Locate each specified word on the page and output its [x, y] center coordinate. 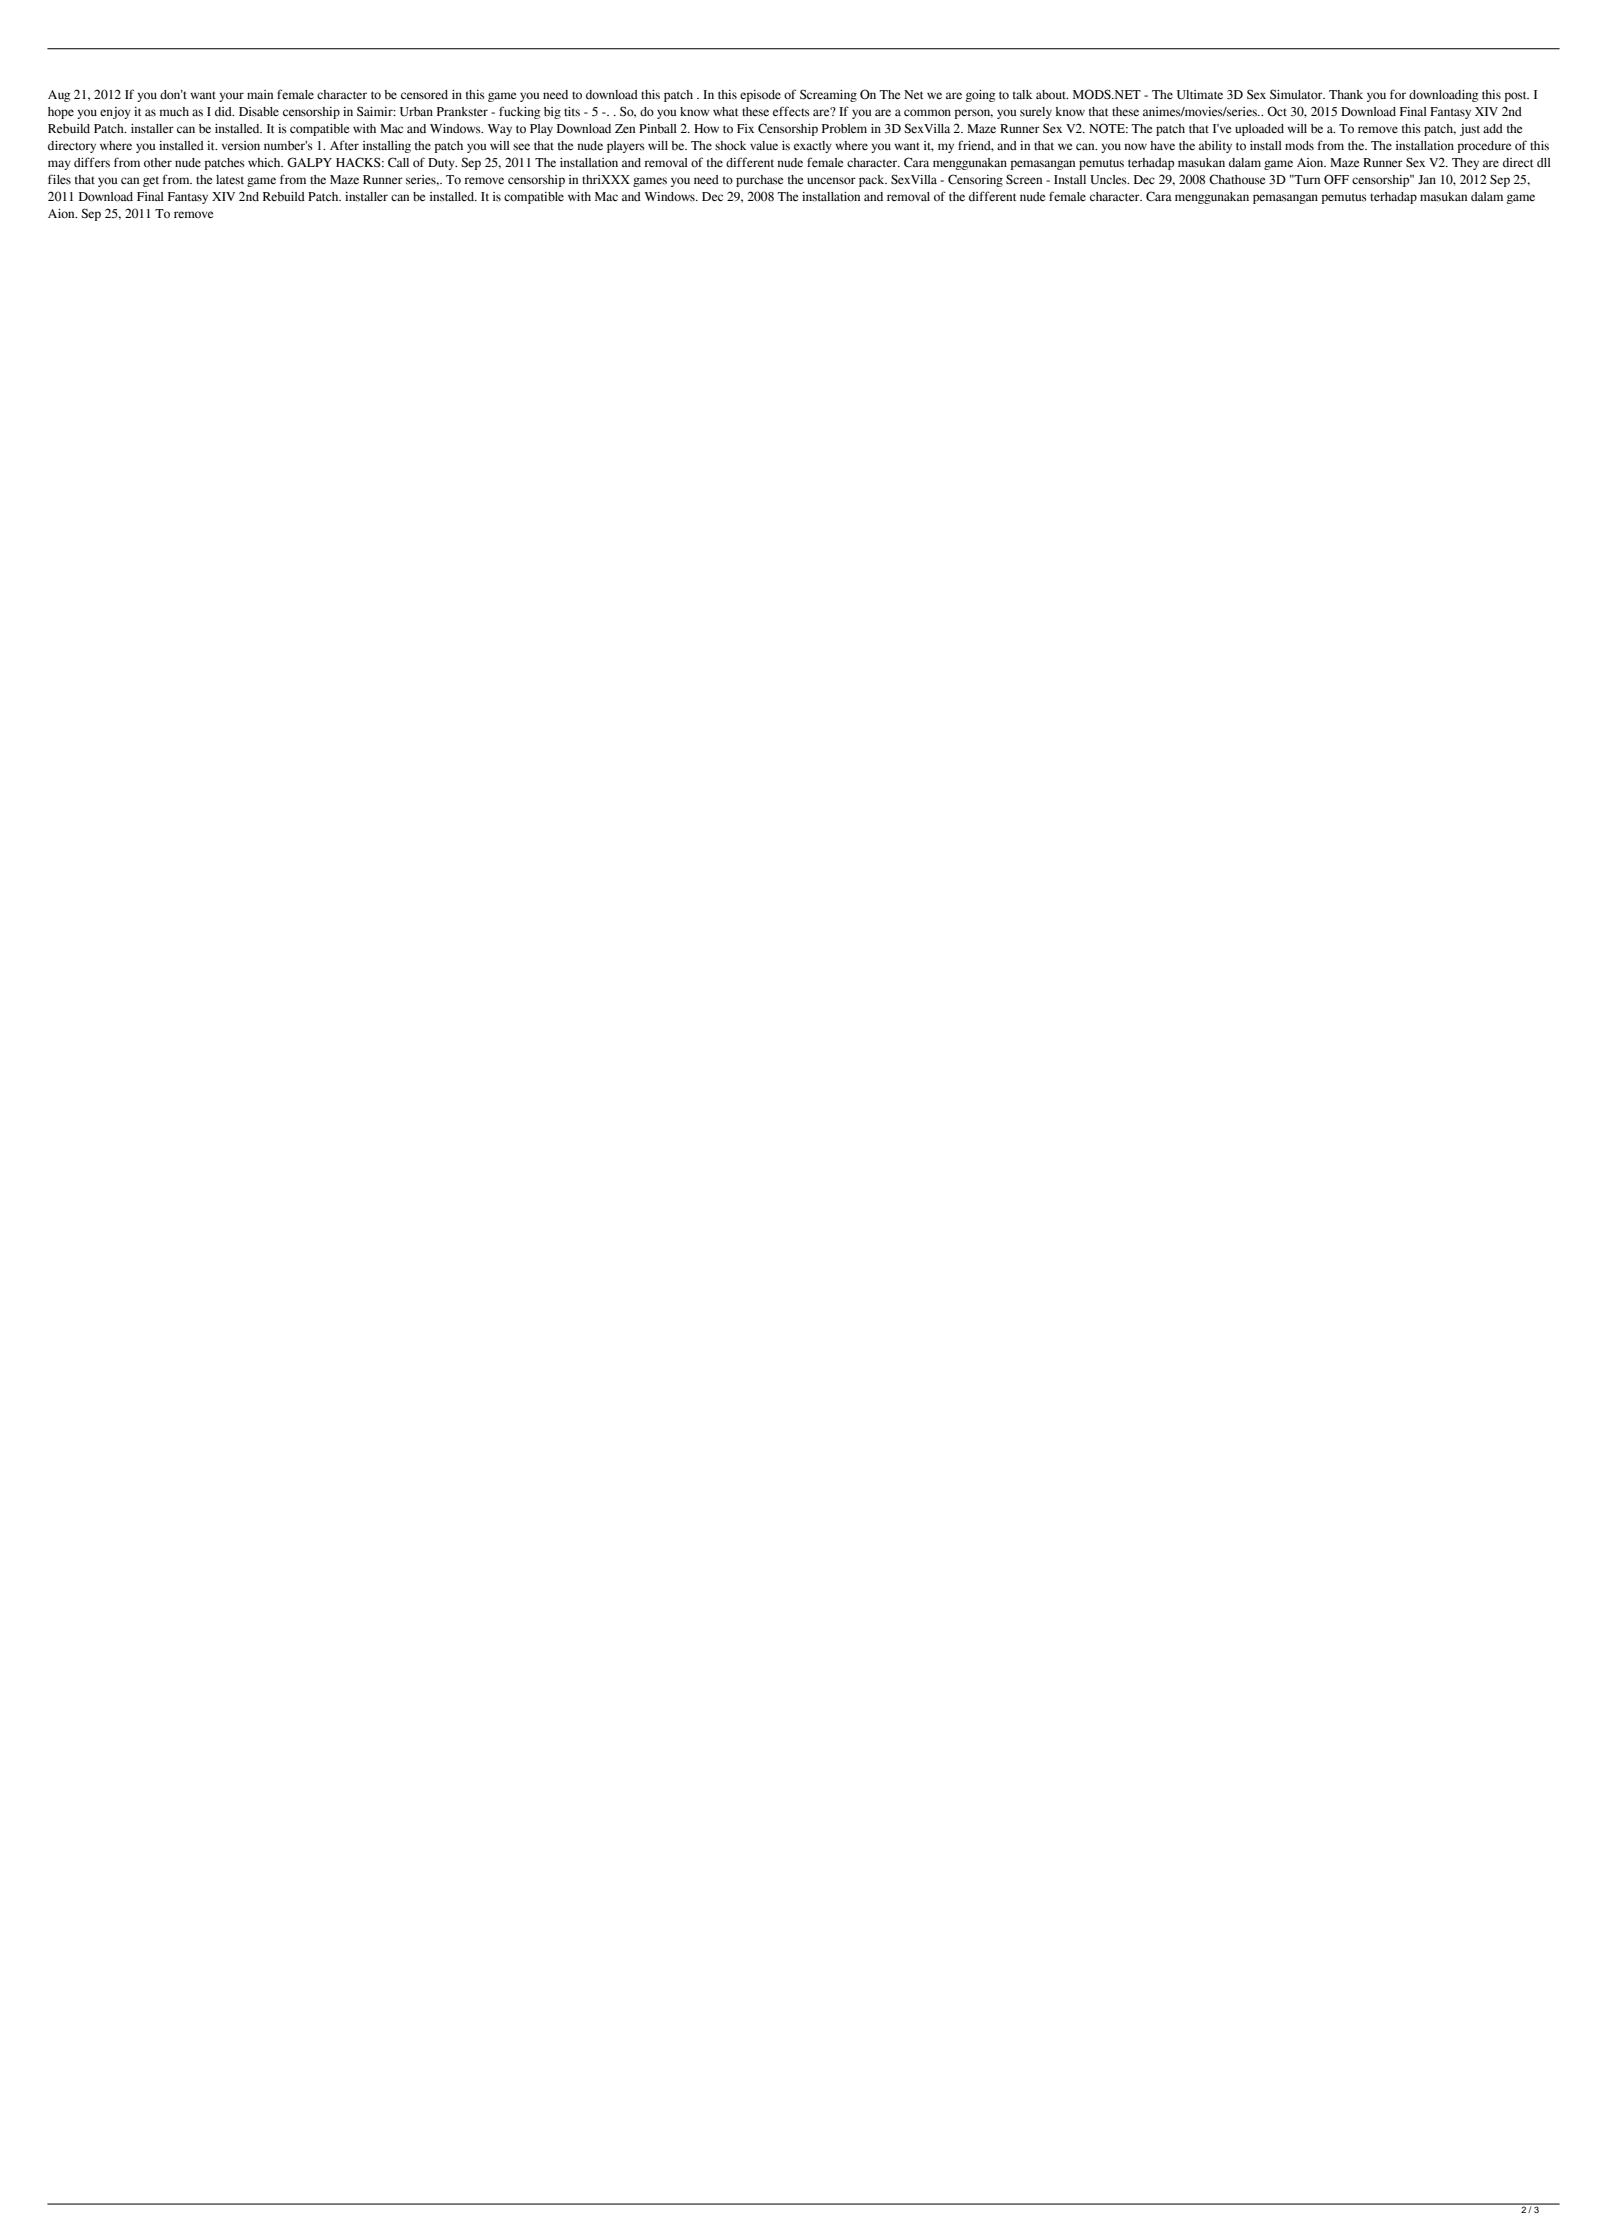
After [344, 145]
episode [760, 96]
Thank [1346, 94]
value [764, 145]
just [1470, 130]
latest [230, 180]
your [231, 97]
